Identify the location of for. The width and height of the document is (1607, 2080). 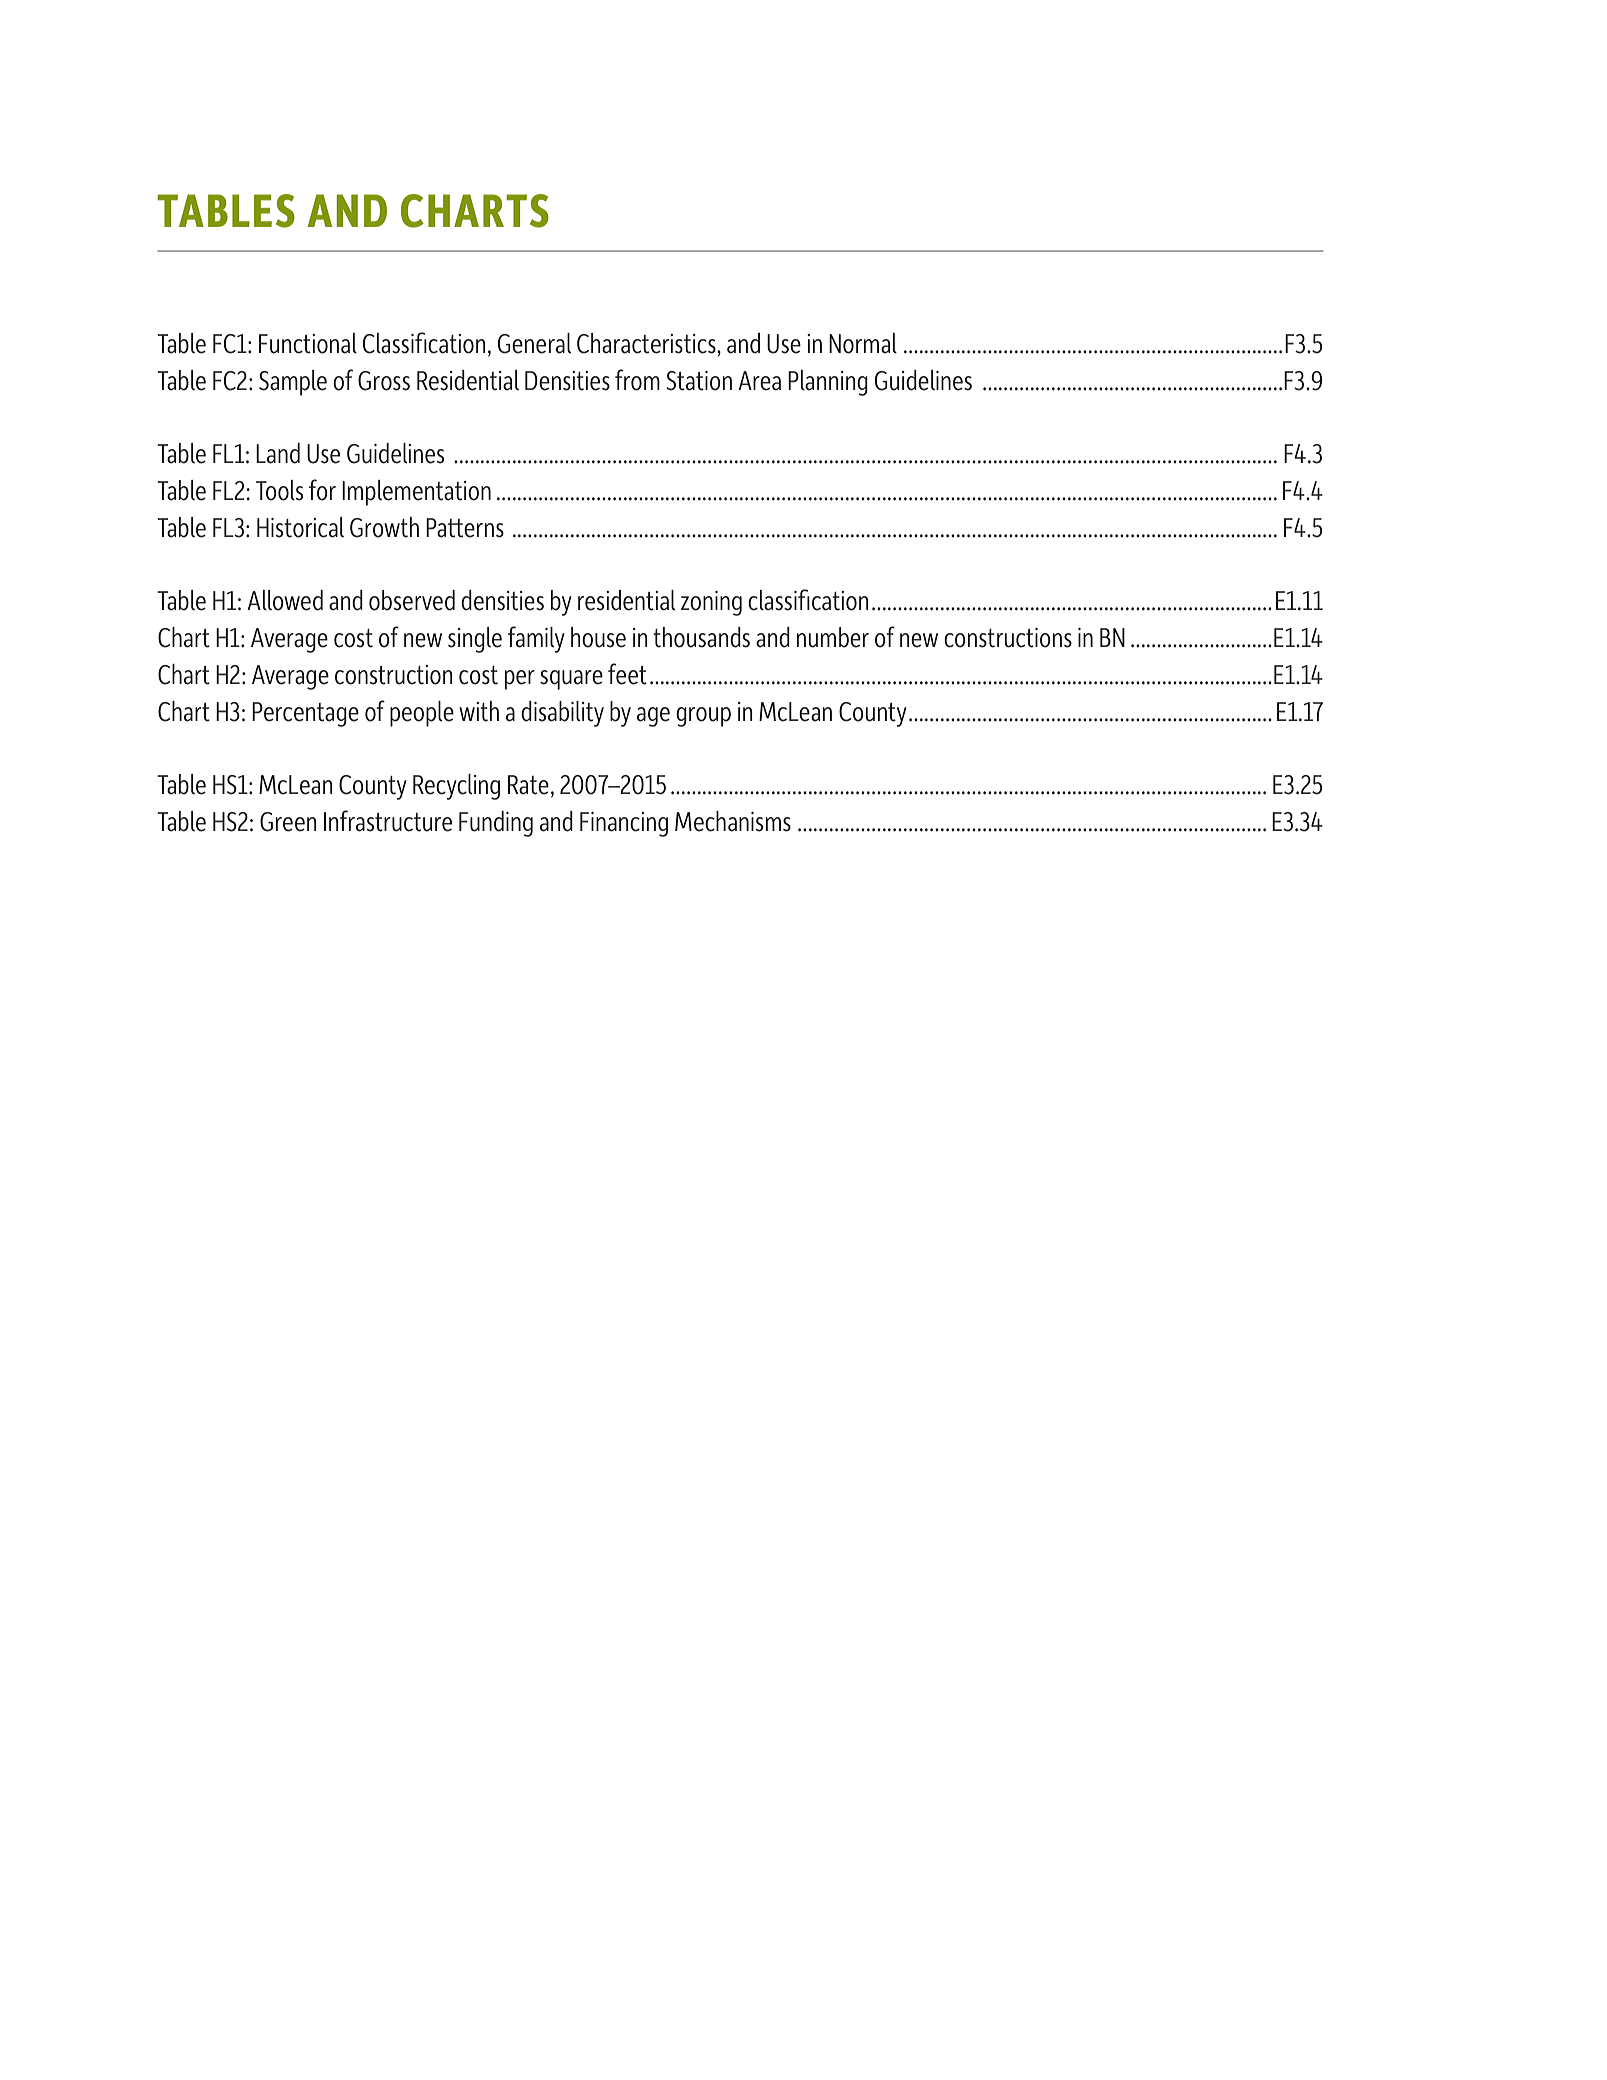
(322, 490).
